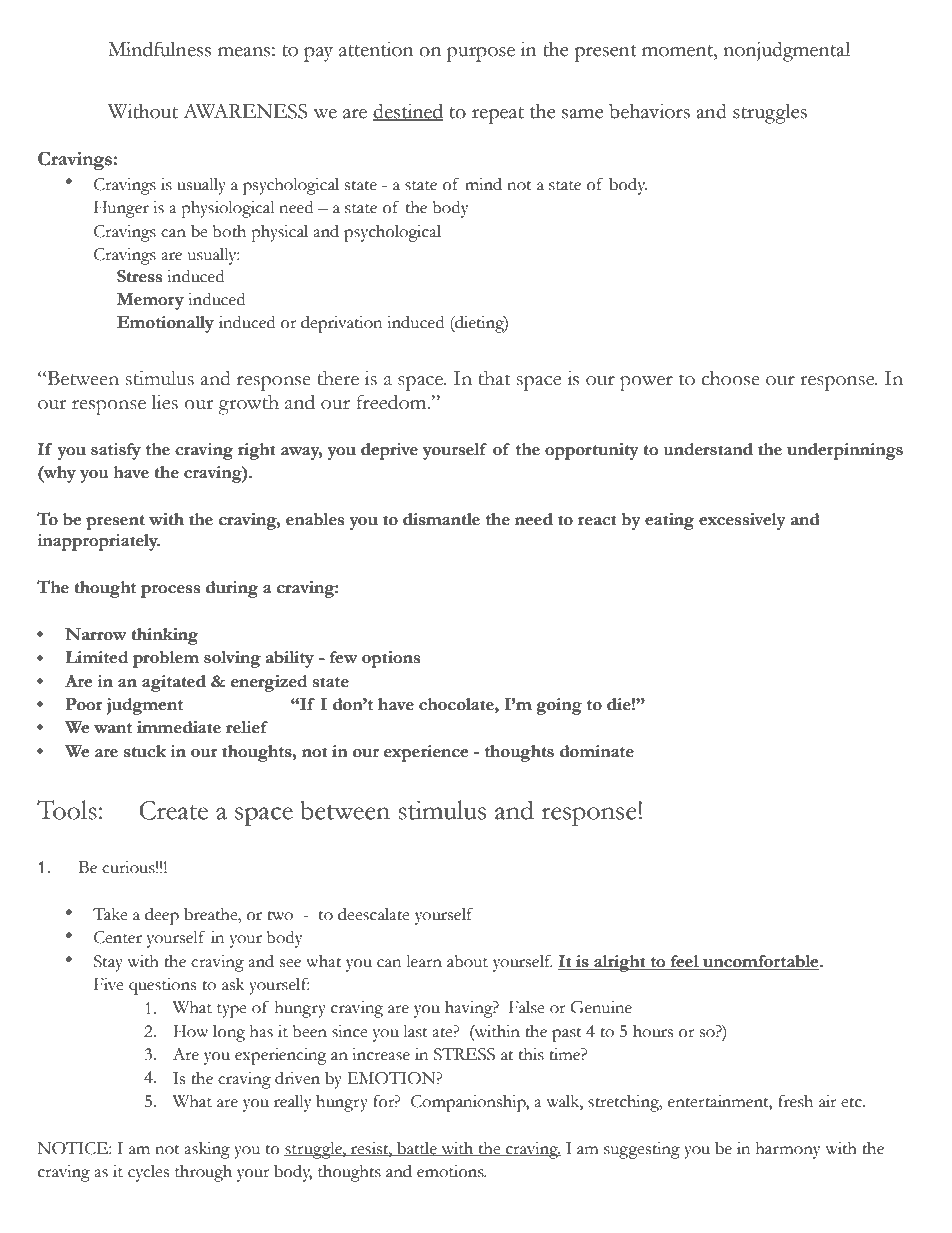  I want to click on purpose, so click(481, 54).
